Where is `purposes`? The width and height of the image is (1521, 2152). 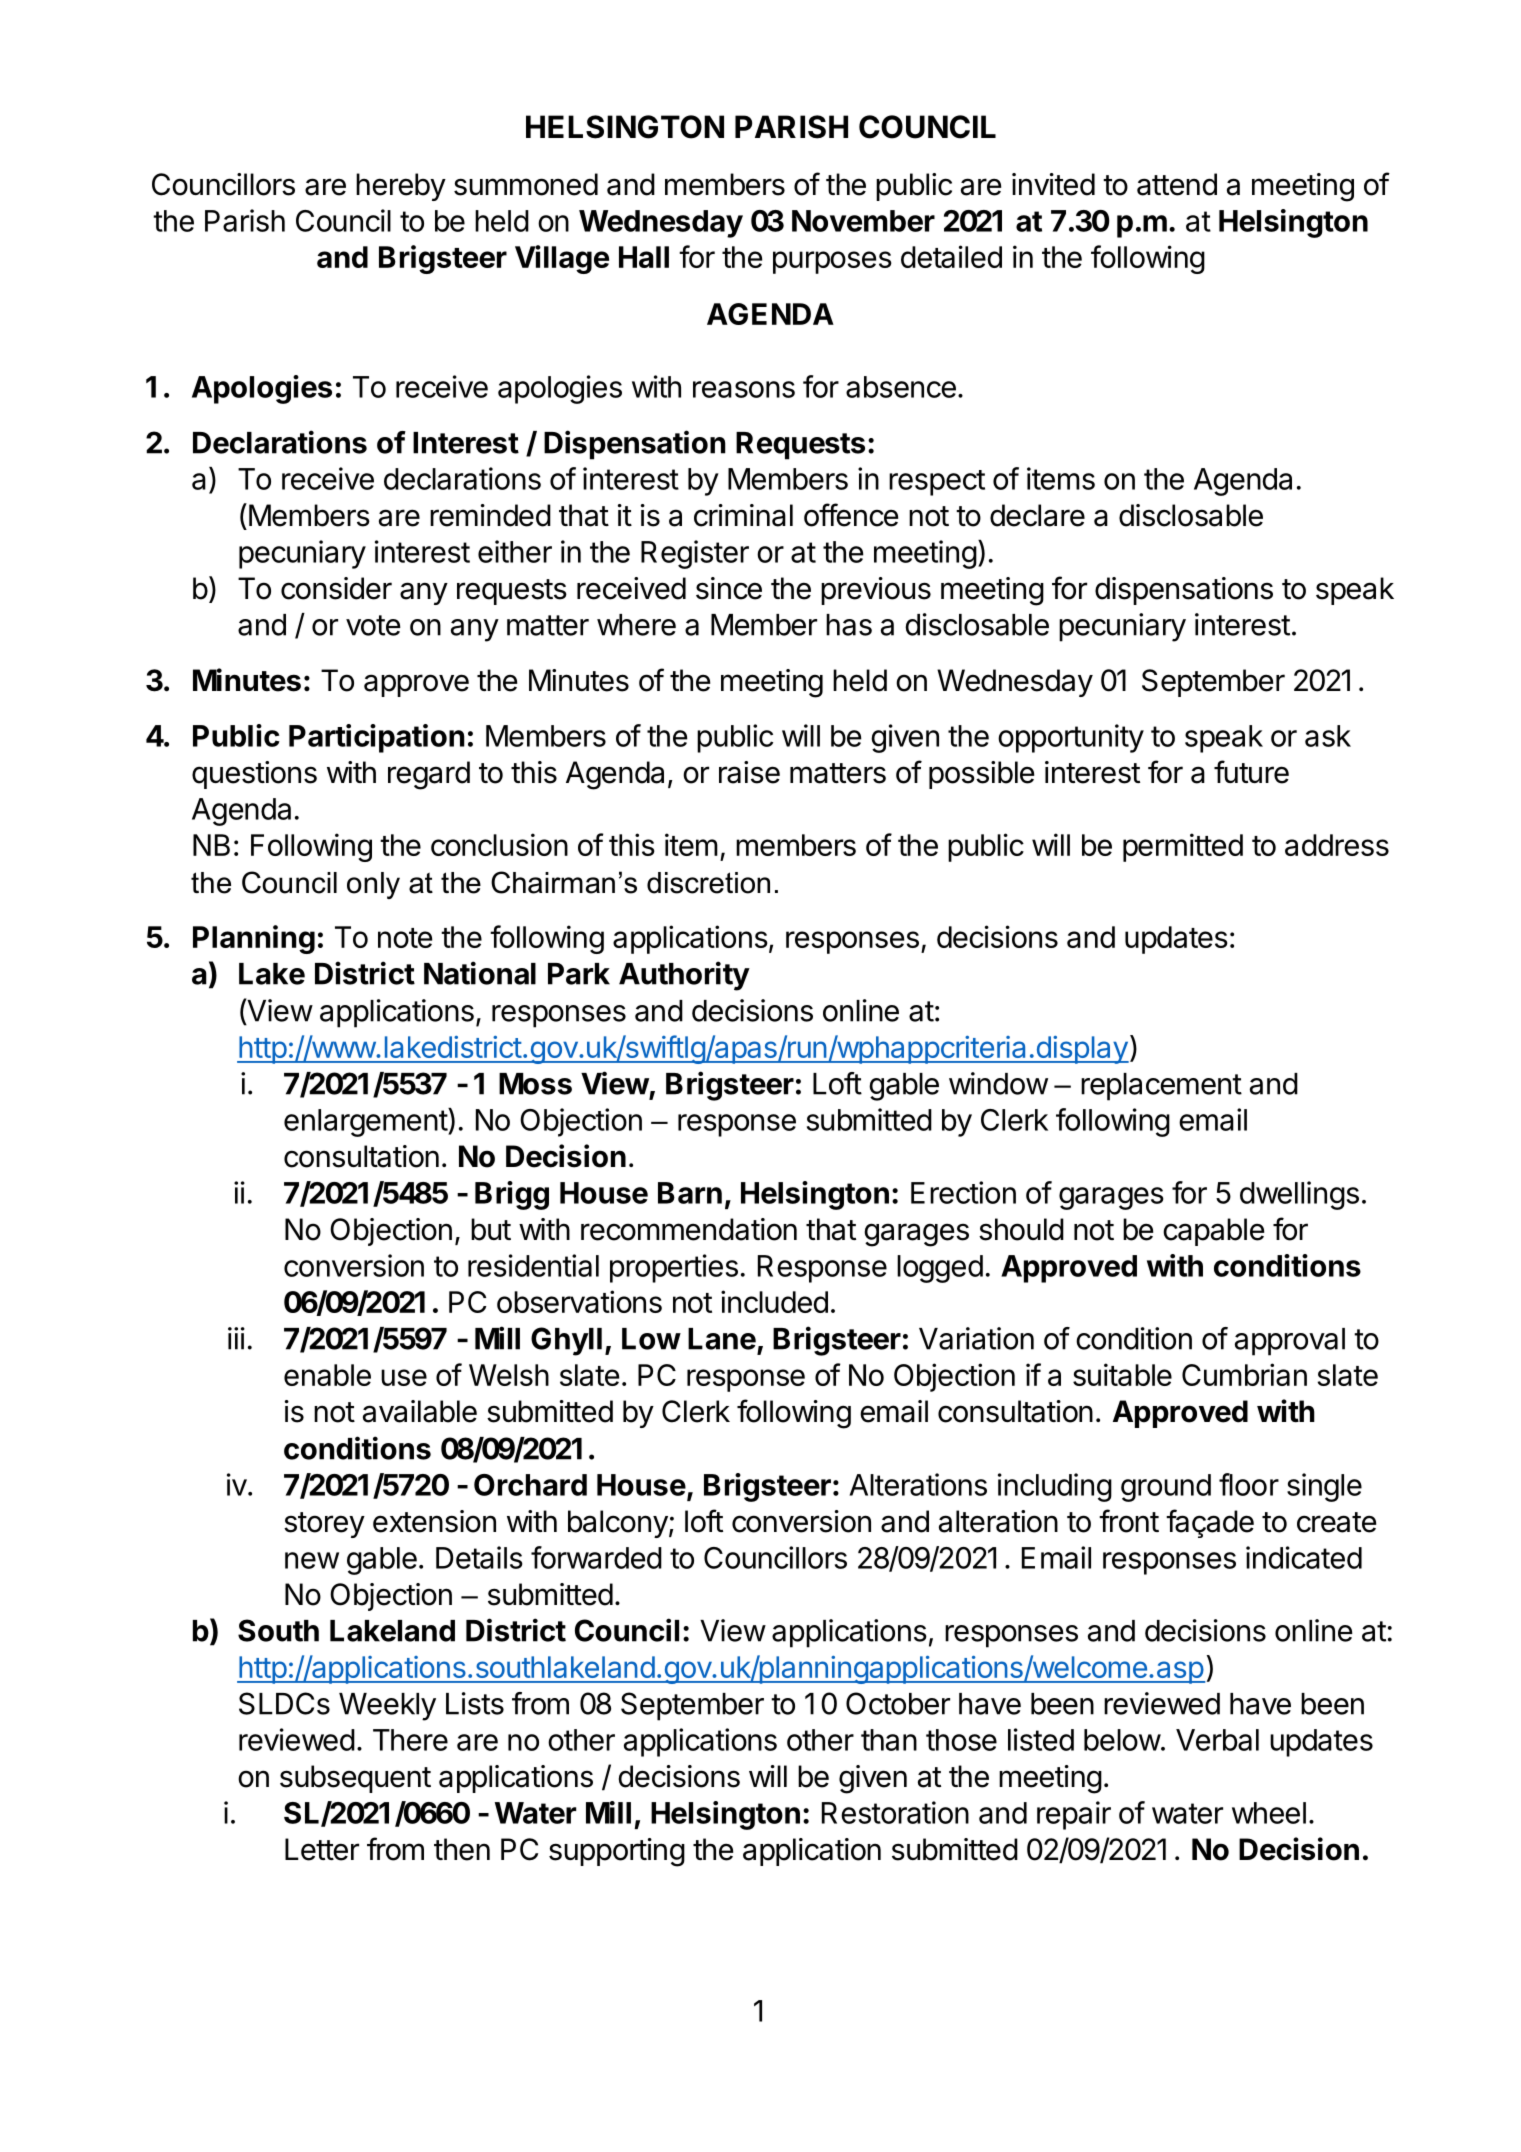 purposes is located at coordinates (832, 262).
